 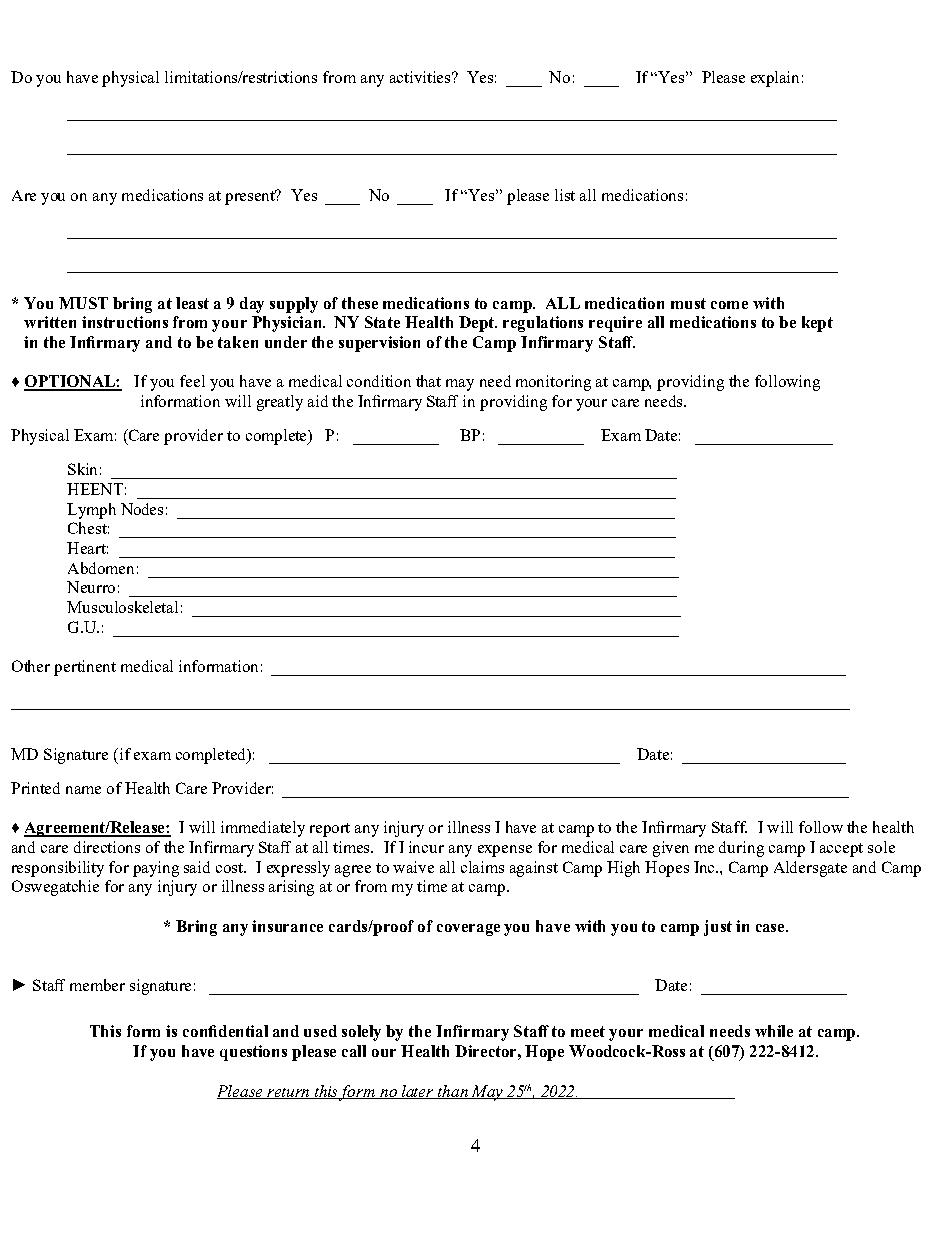 I want to click on kept, so click(x=817, y=324).
